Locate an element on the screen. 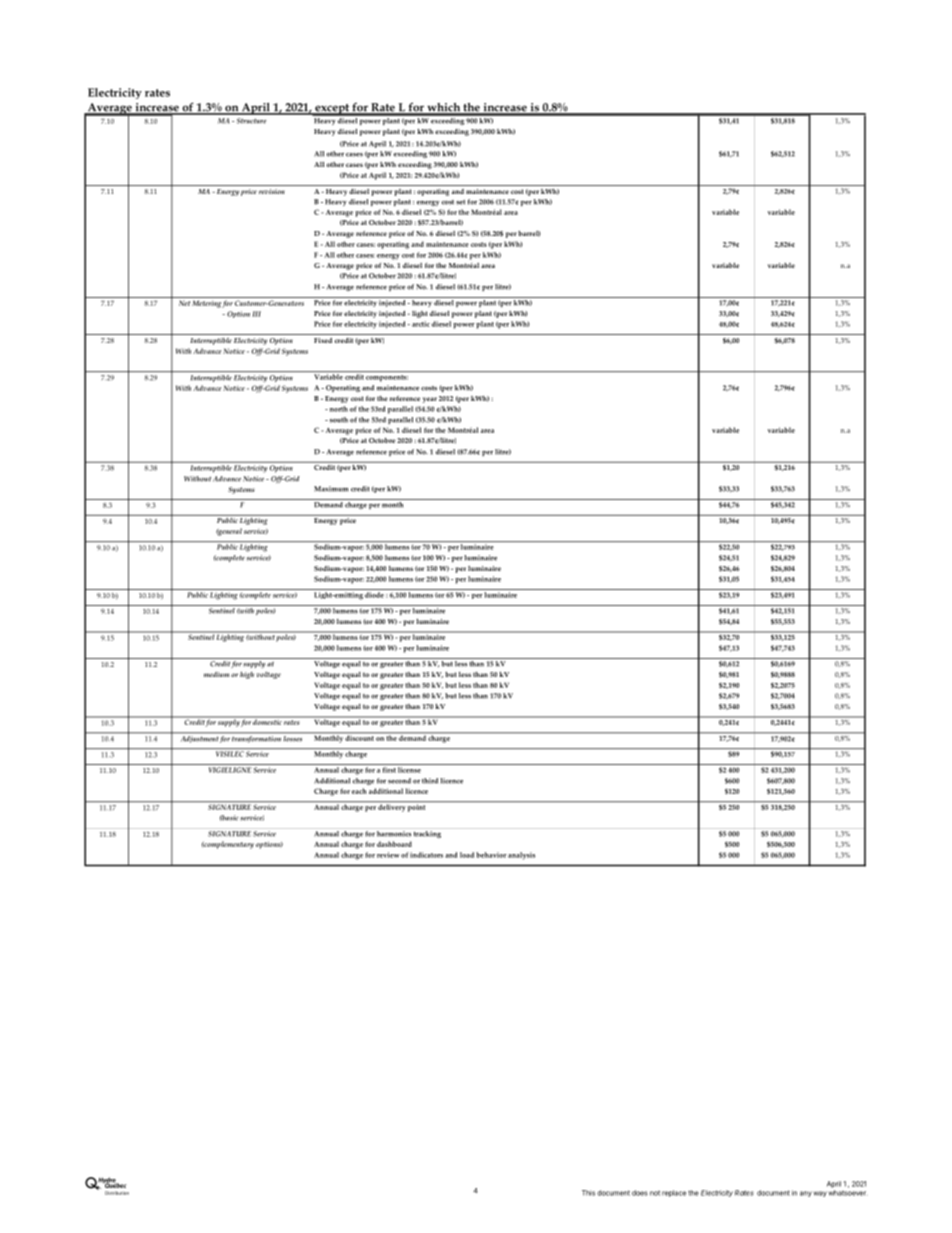 Image resolution: width=952 pixels, height=1233 pixels. third is located at coordinates (430, 781).
